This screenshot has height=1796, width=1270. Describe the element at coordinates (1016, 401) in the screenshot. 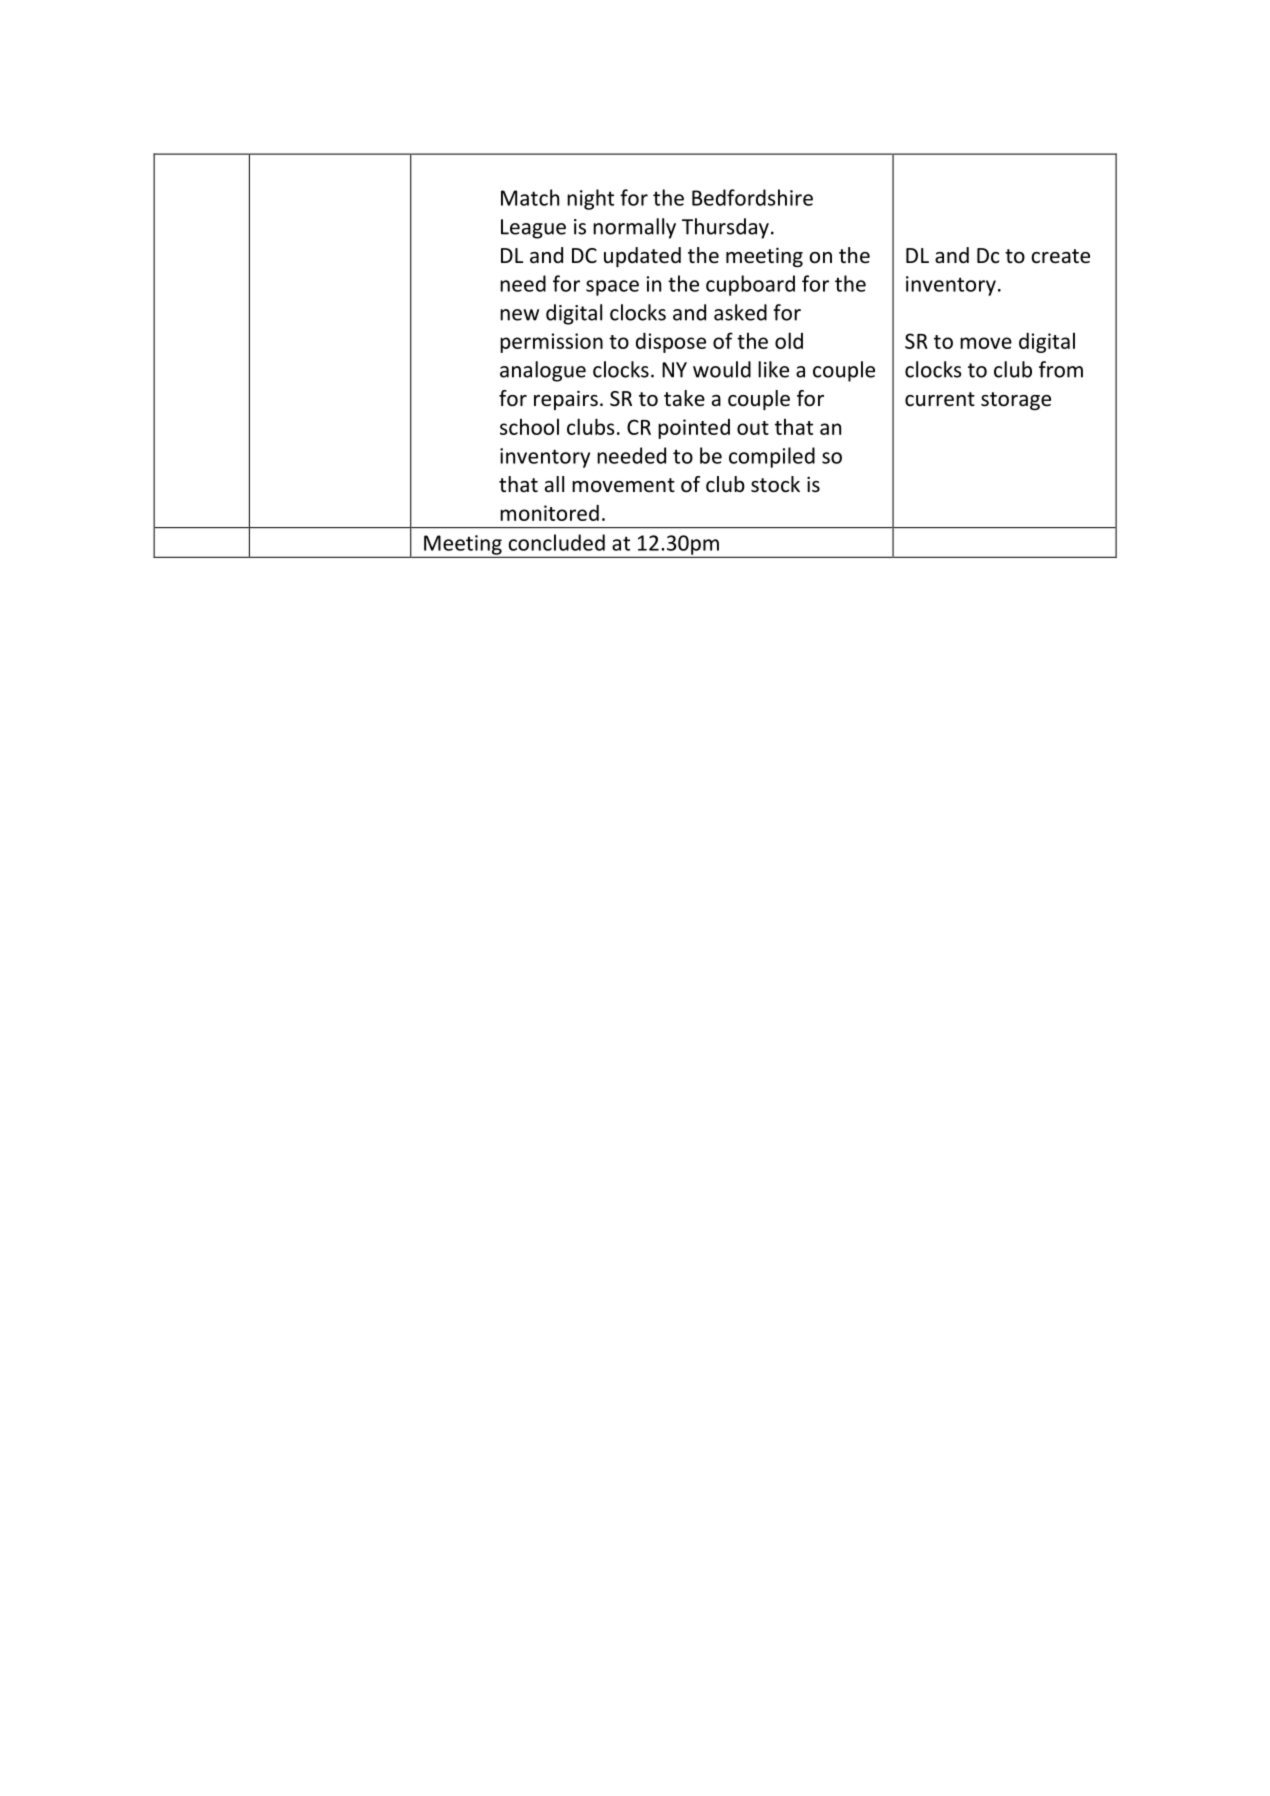

I see `storage` at that location.
